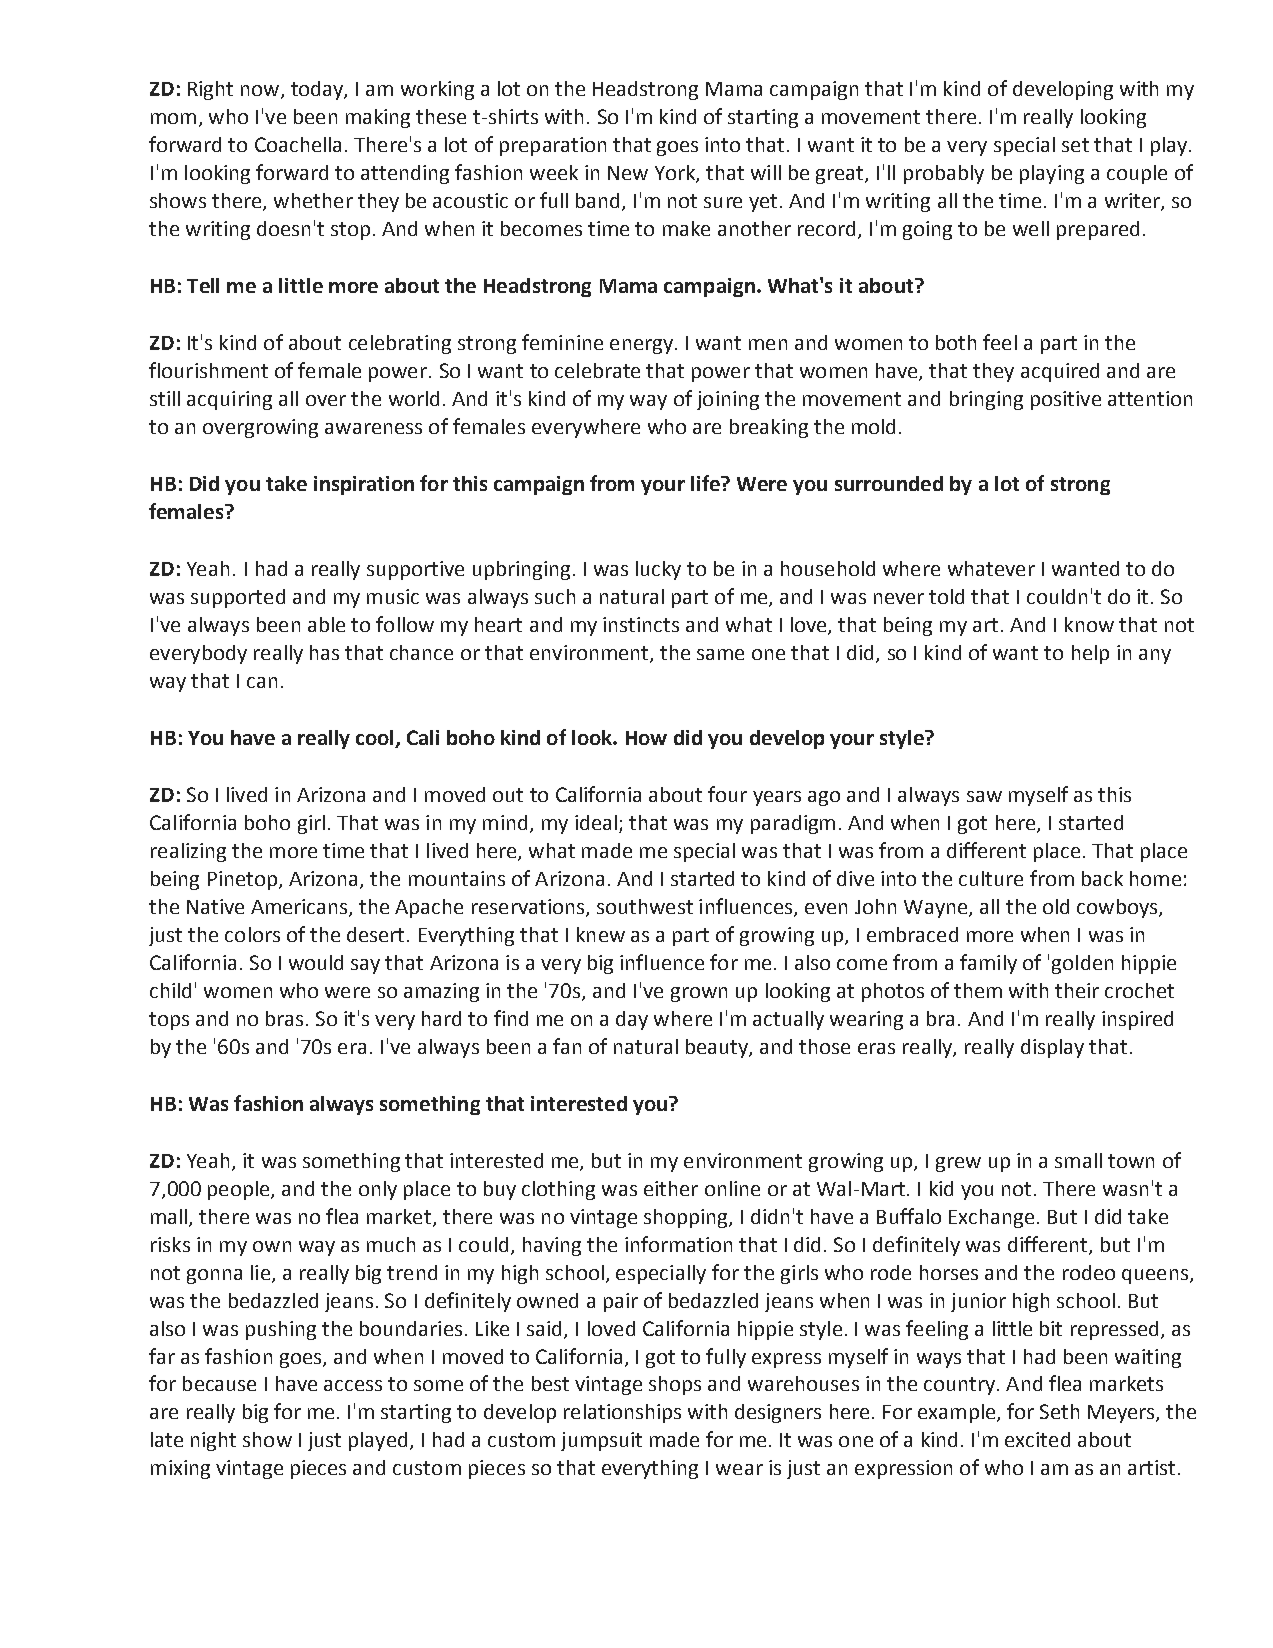  I want to click on probably, so click(944, 174).
